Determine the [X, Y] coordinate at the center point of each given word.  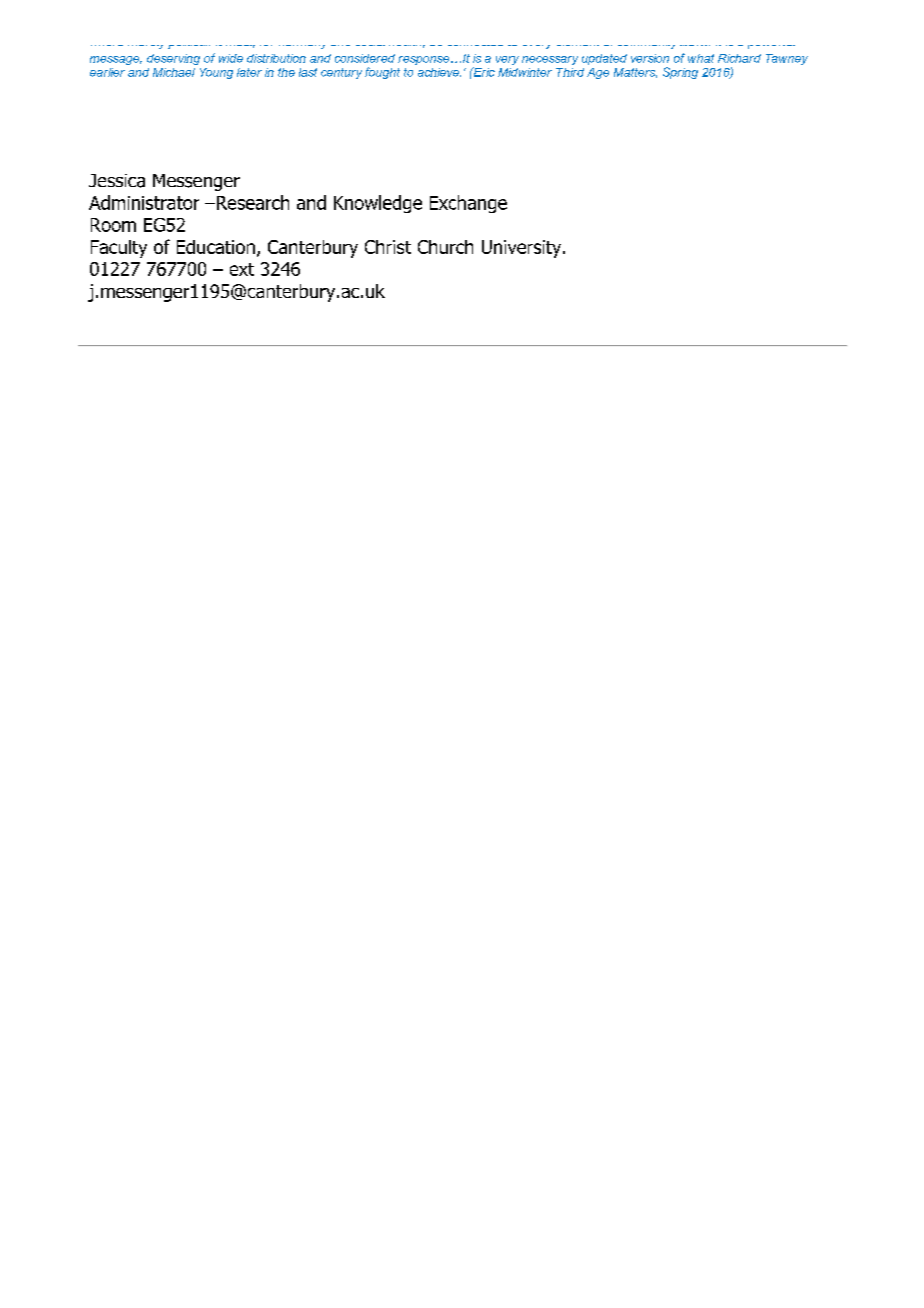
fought [382, 73]
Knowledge [378, 204]
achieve [439, 72]
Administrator [144, 202]
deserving [173, 59]
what [701, 58]
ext [242, 269]
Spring [680, 73]
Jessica [117, 181]
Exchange [468, 204]
